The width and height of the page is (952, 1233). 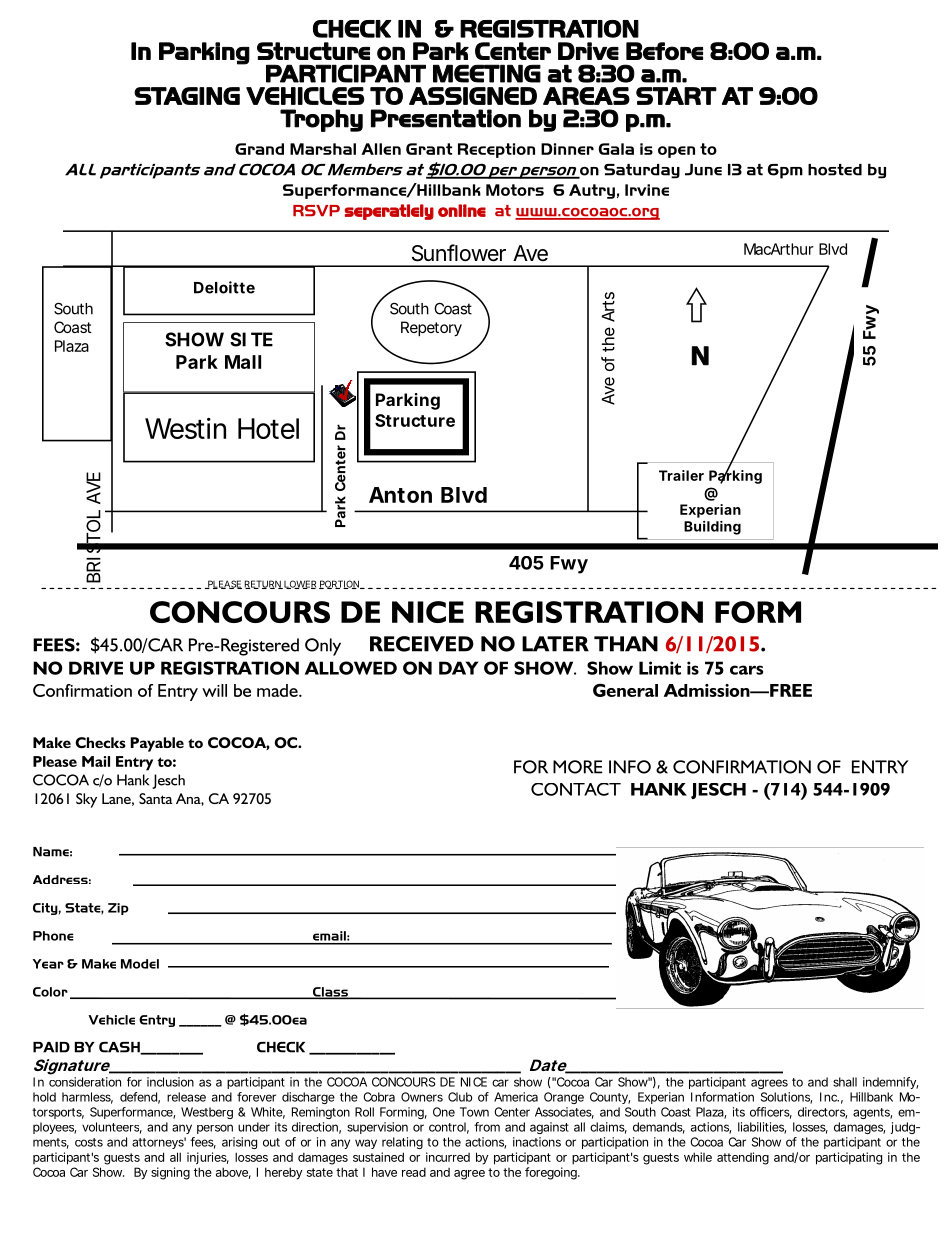 I want to click on cars, so click(x=746, y=670).
